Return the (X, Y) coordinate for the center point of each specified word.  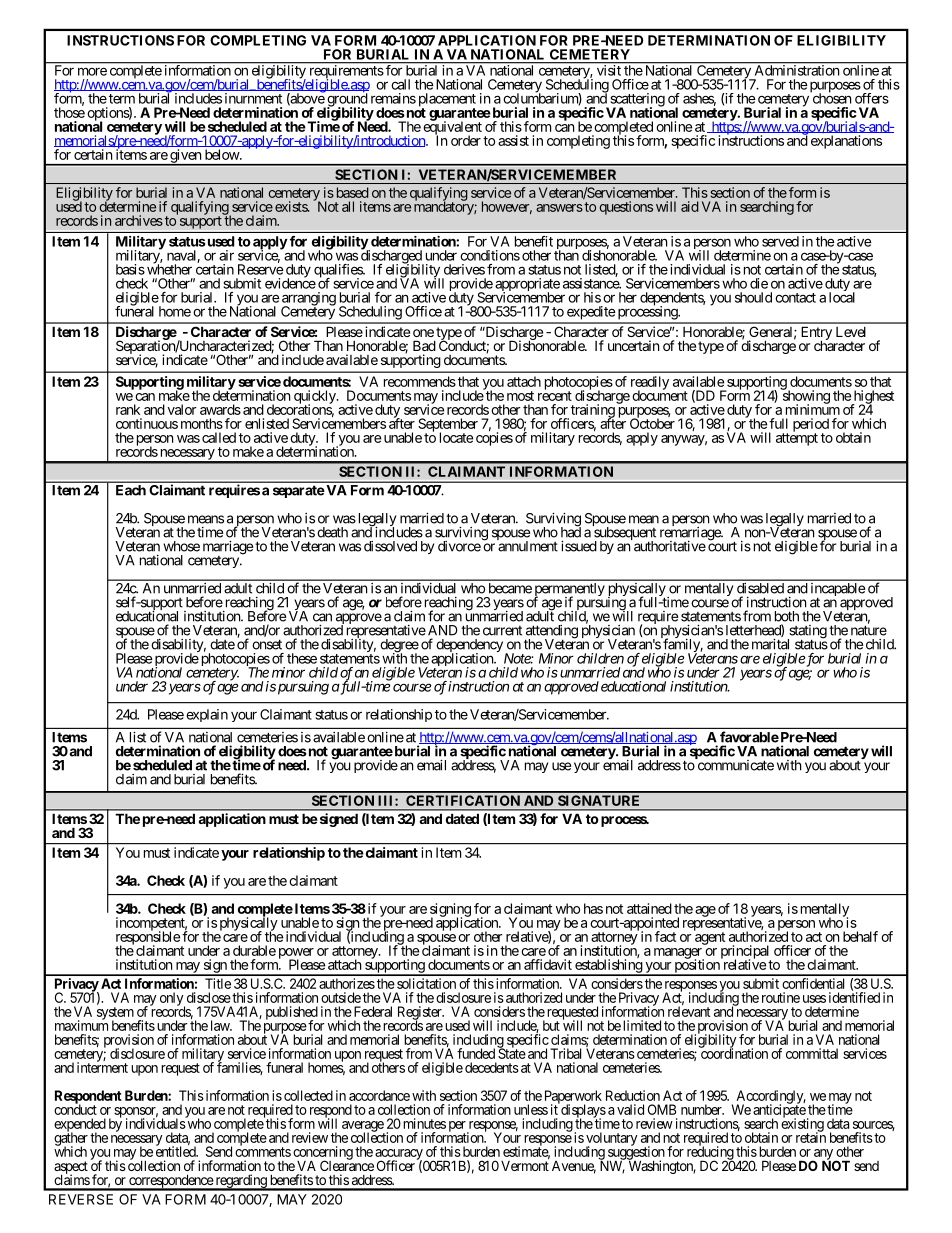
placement (447, 101)
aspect (71, 1168)
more (92, 71)
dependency (469, 647)
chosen (831, 98)
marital (770, 644)
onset (267, 644)
